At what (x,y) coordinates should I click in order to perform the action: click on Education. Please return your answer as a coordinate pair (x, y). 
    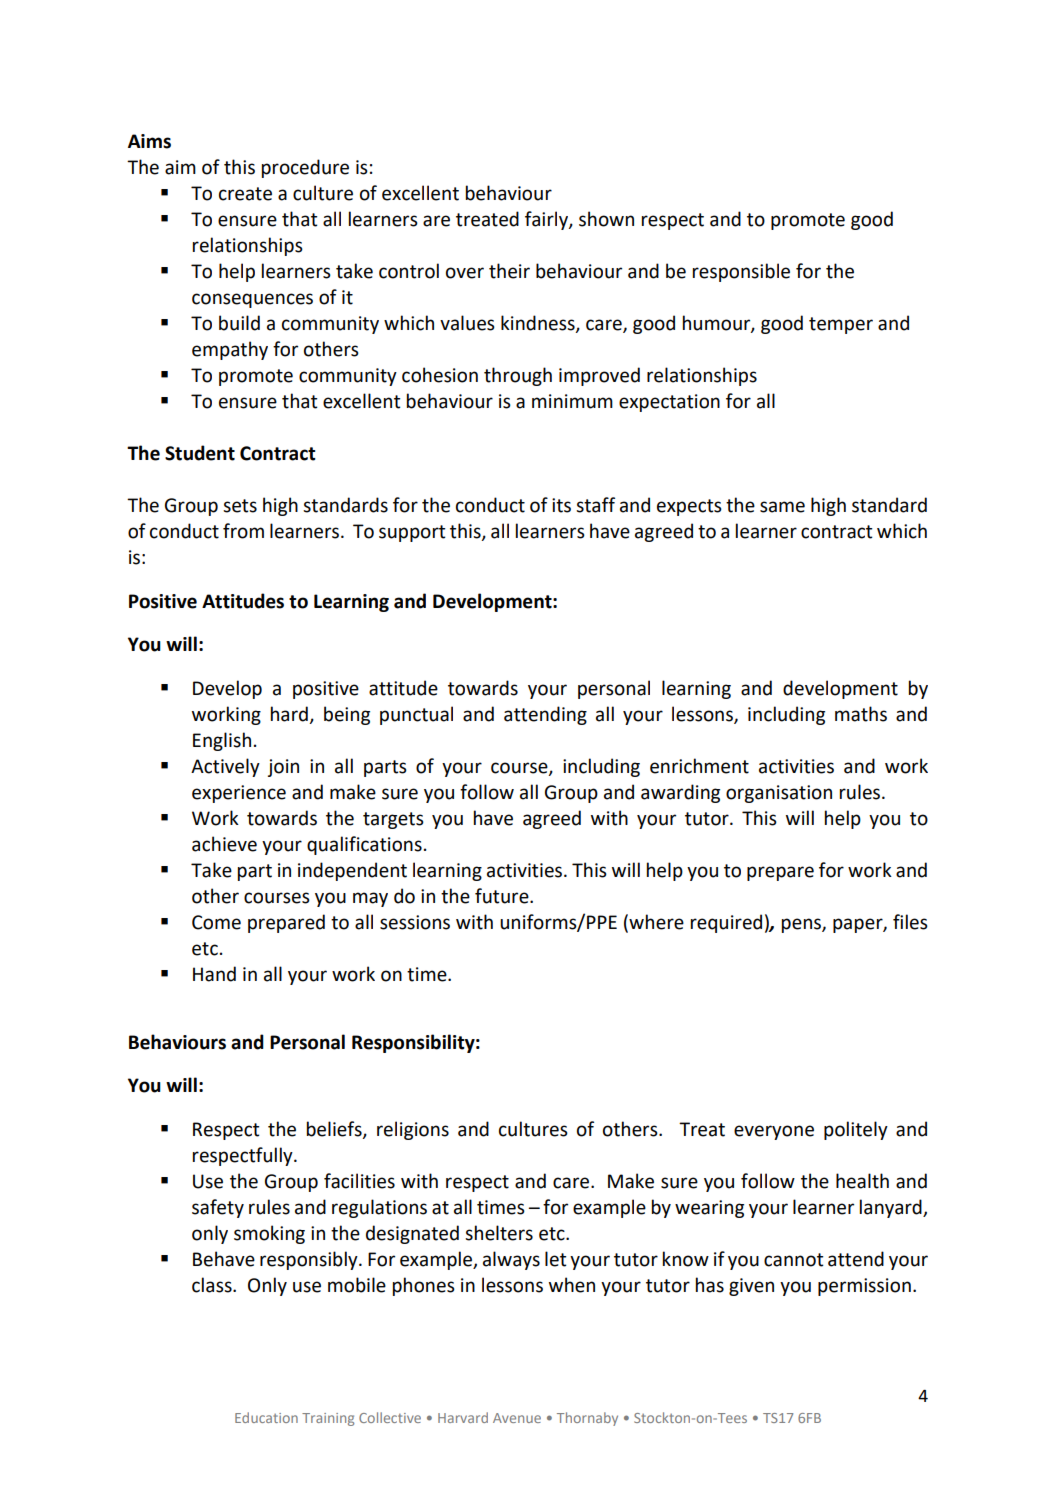
    Looking at the image, I should click on (266, 1417).
